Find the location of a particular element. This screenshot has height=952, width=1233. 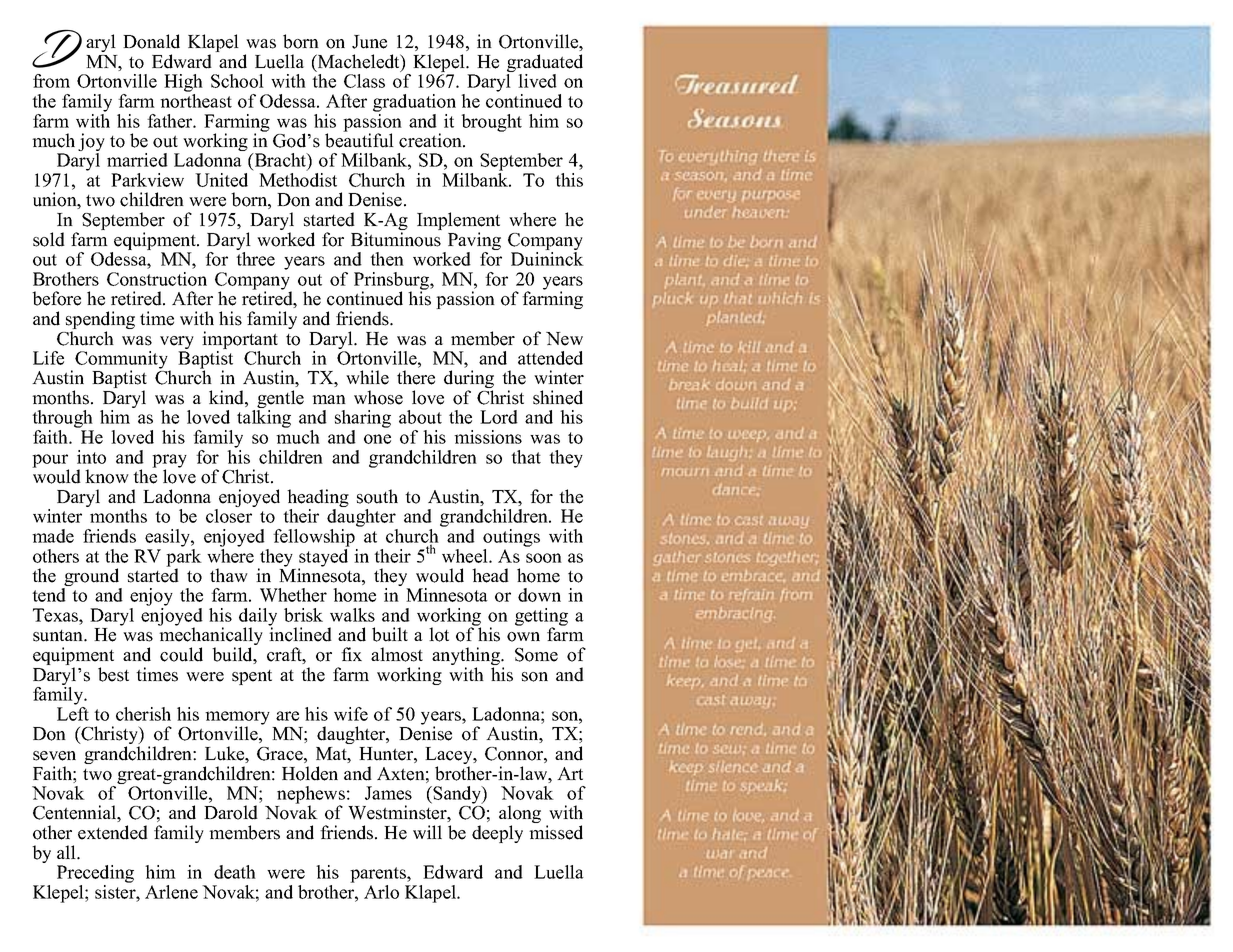

Construction is located at coordinates (157, 279).
